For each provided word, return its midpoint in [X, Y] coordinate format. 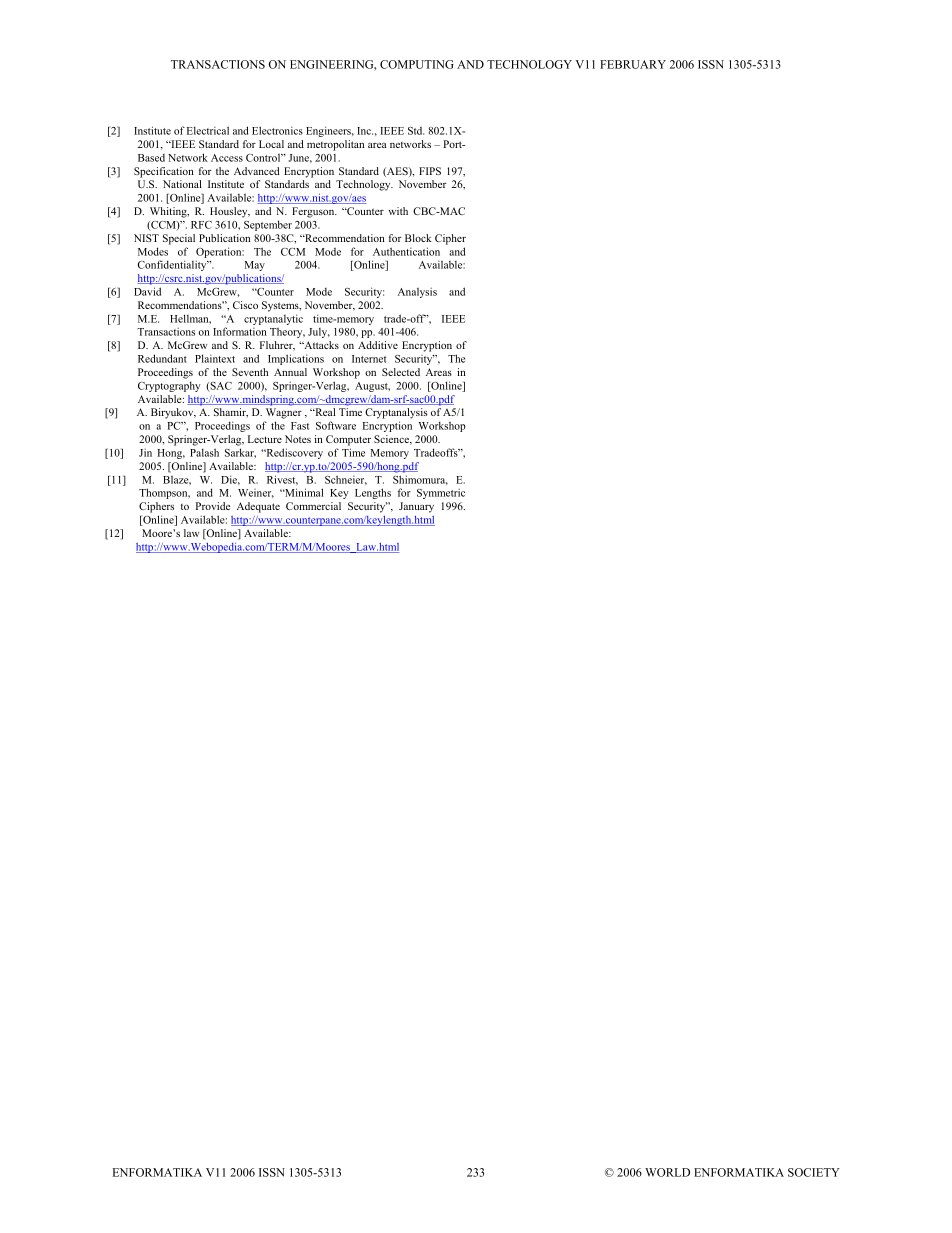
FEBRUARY [633, 64]
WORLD [667, 1172]
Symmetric [441, 493]
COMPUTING [417, 64]
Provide [213, 506]
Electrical [208, 130]
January [416, 507]
